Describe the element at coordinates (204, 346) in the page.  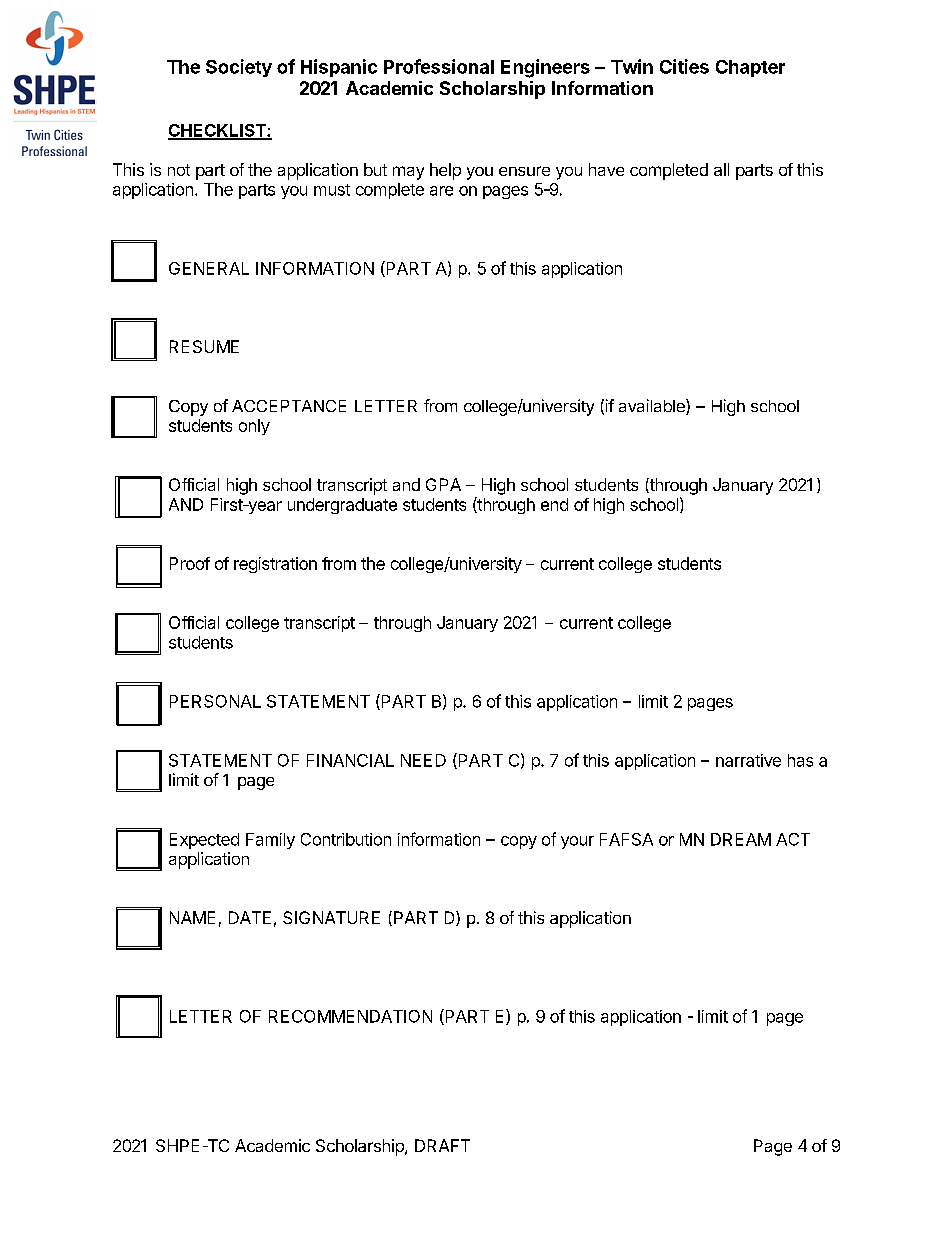
I see `RESUME` at that location.
